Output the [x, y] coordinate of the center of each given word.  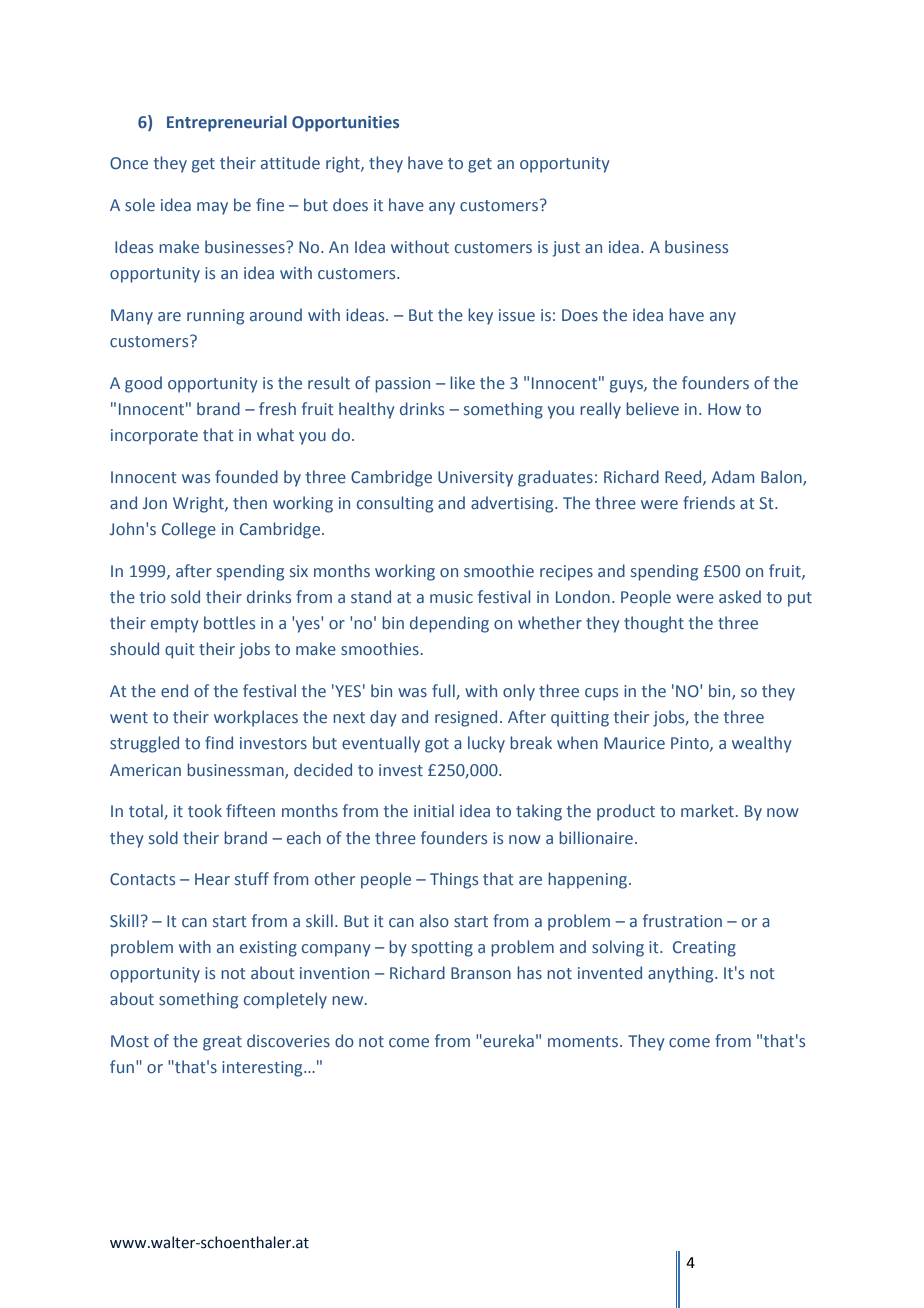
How [724, 409]
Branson [481, 973]
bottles [229, 622]
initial [434, 810]
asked [740, 596]
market [707, 810]
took [205, 810]
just [566, 249]
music [451, 597]
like [462, 382]
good [143, 384]
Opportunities [345, 124]
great [222, 1043]
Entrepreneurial [227, 123]
